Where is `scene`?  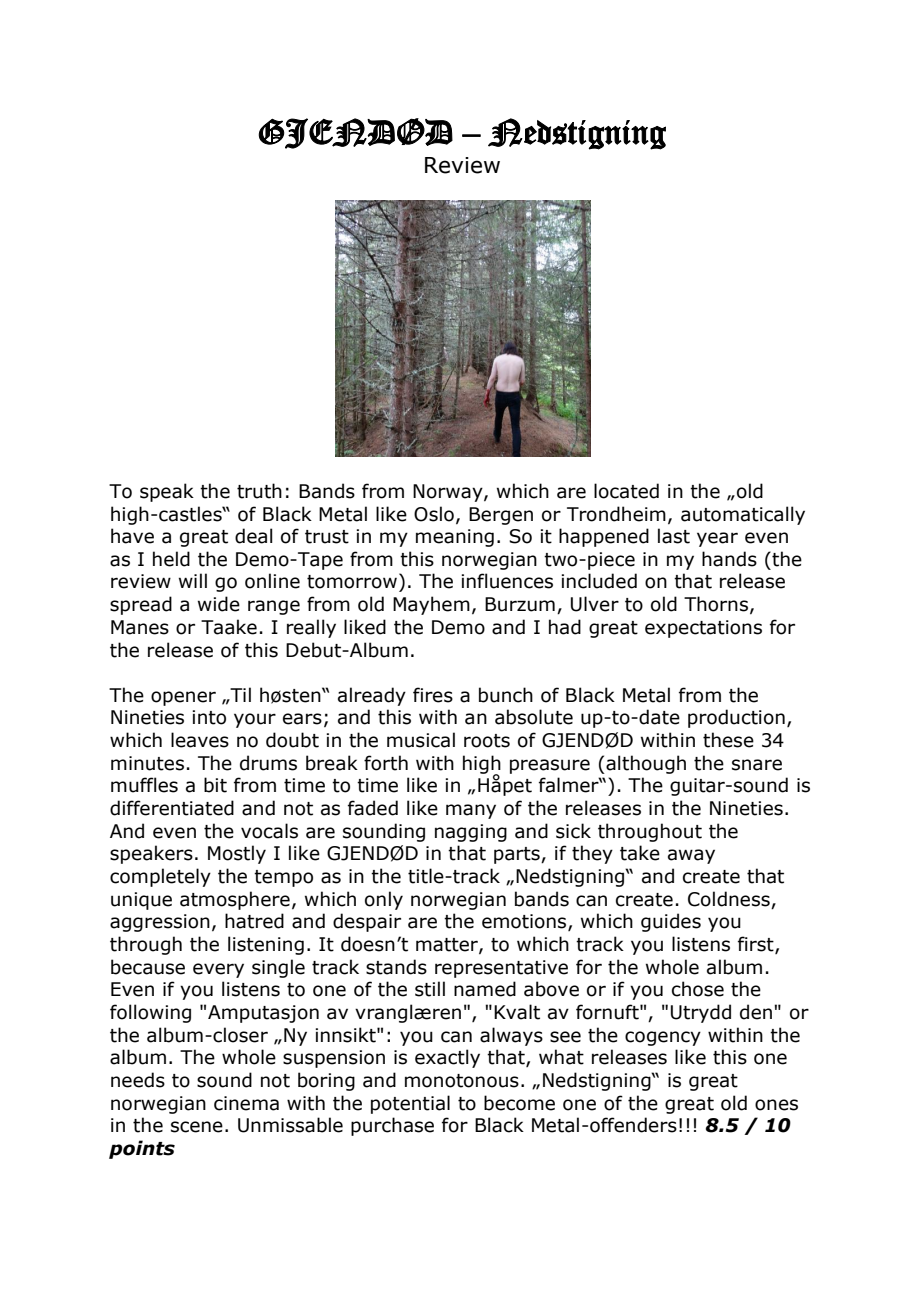
scene is located at coordinates (197, 1127).
